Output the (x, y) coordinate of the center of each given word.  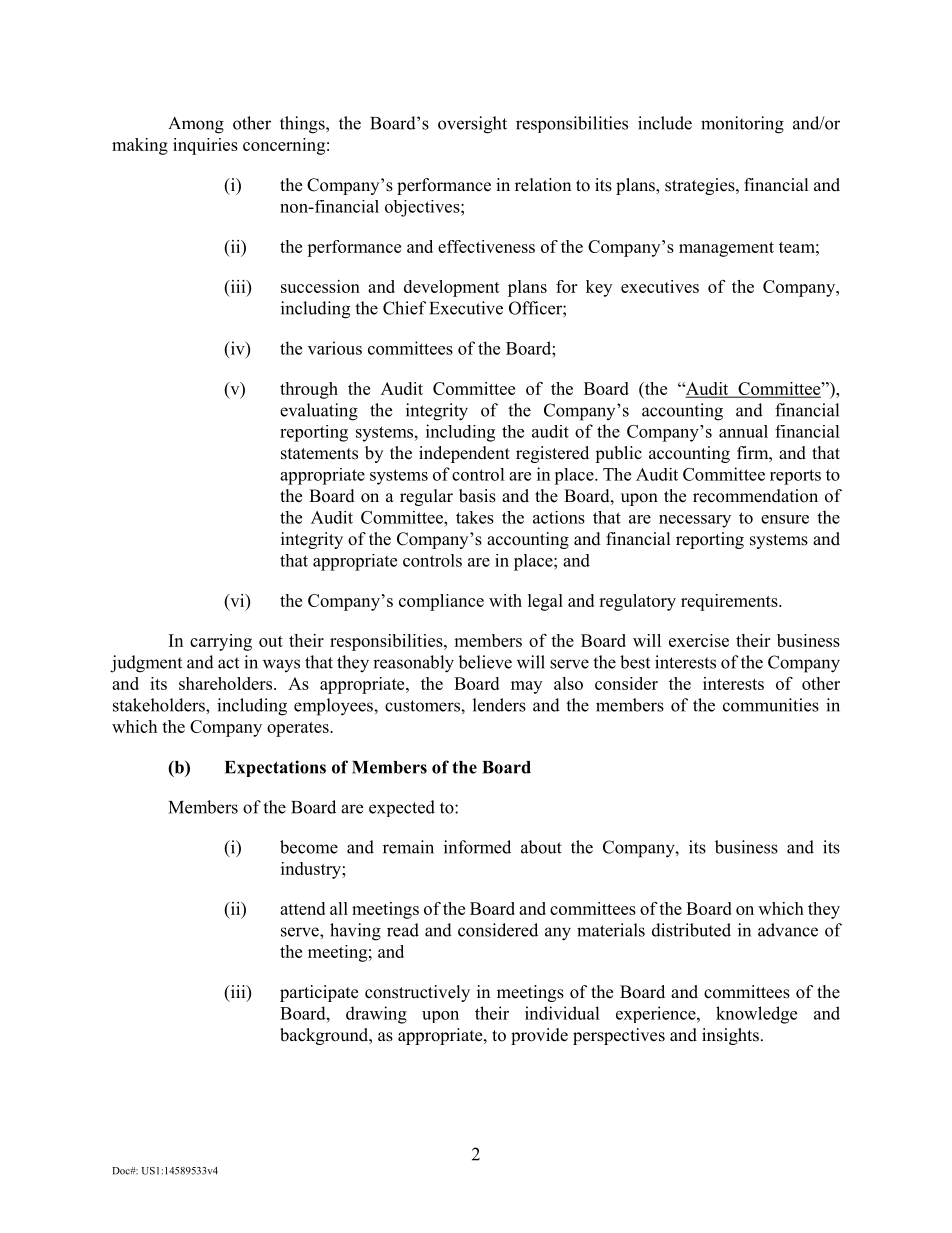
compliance (441, 602)
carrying (221, 642)
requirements (730, 602)
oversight (472, 125)
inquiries (205, 146)
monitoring (742, 125)
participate (319, 993)
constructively (417, 993)
